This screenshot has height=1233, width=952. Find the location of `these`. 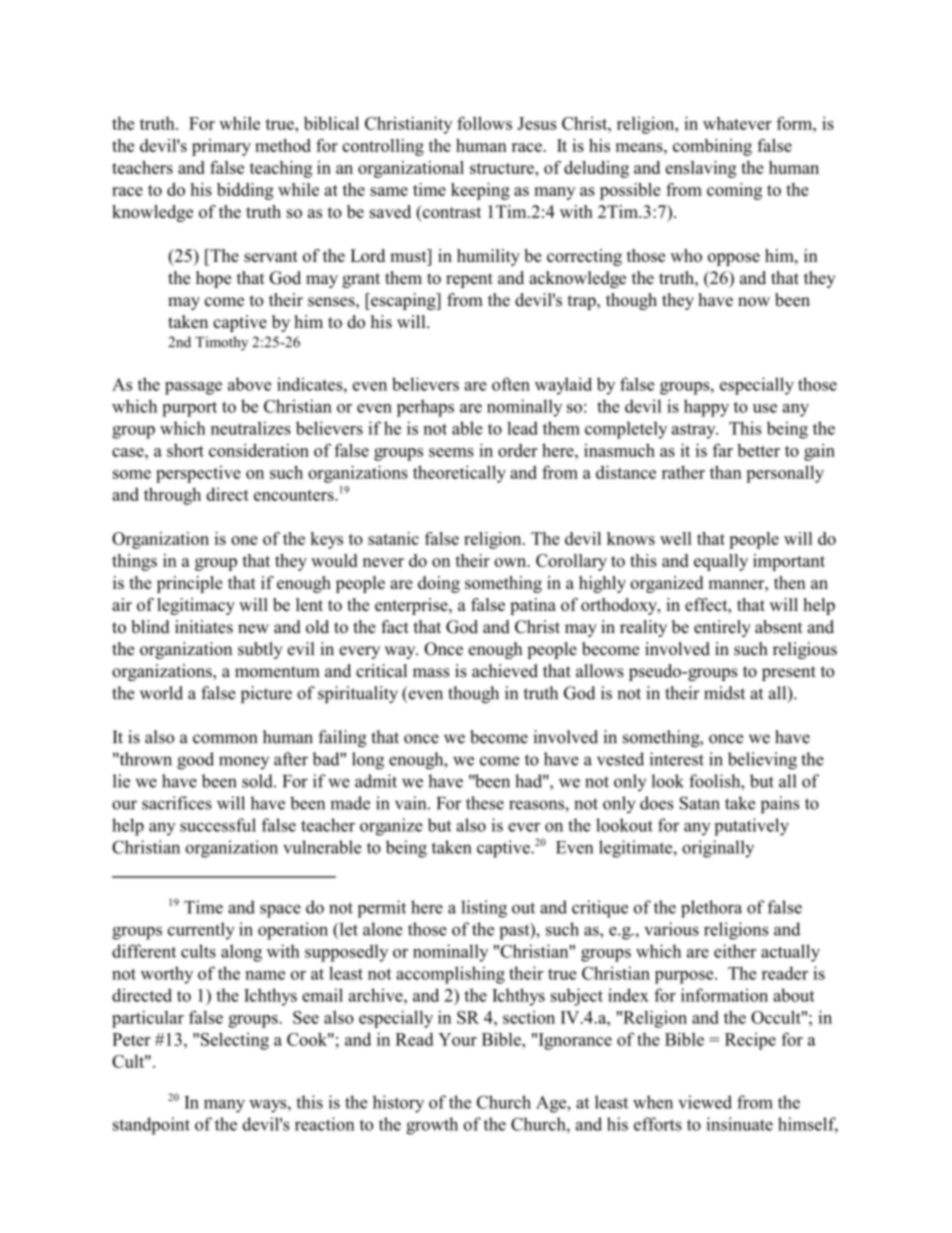

these is located at coordinates (485, 803).
